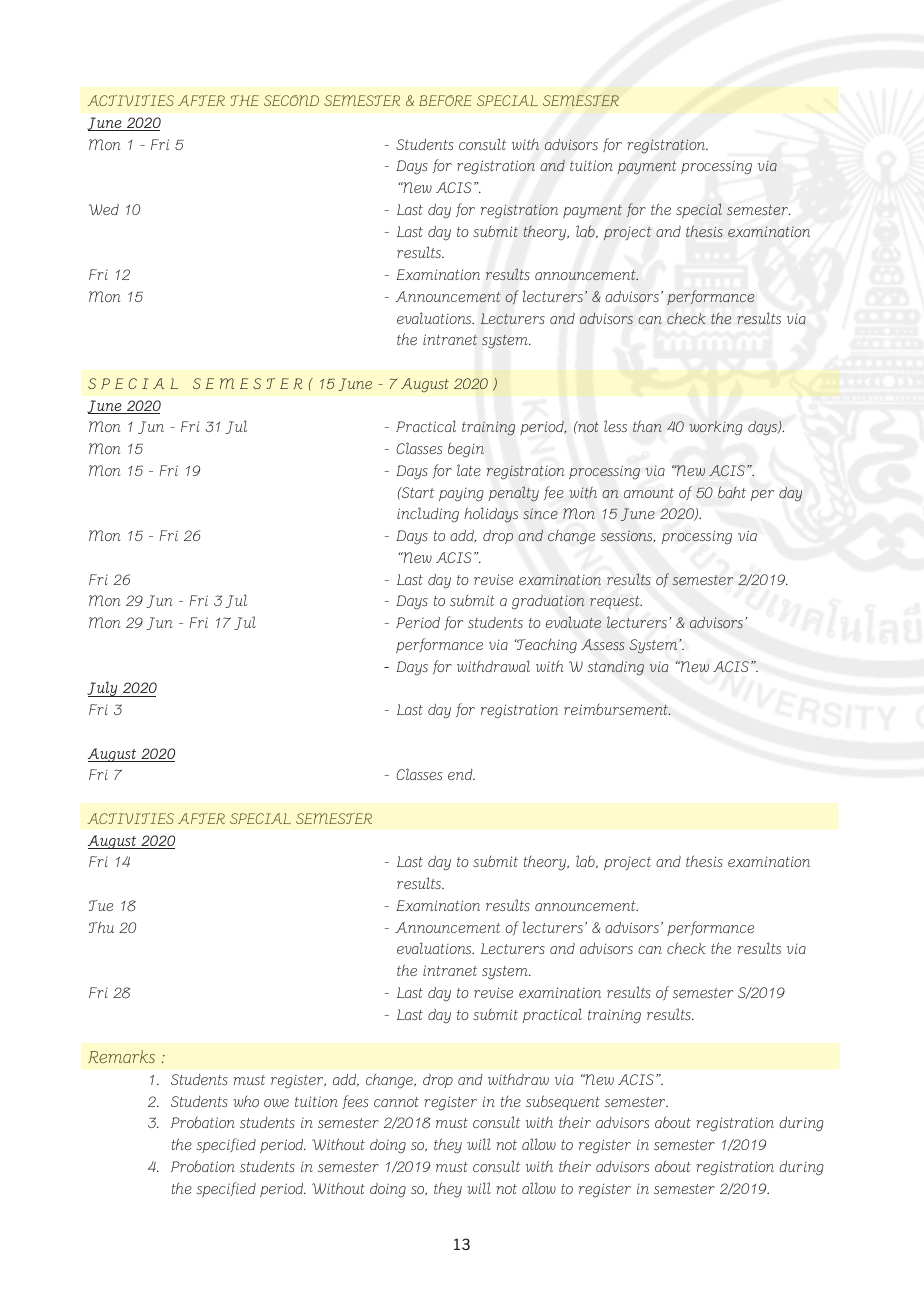  What do you see at coordinates (428, 515) in the screenshot?
I see `including` at bounding box center [428, 515].
